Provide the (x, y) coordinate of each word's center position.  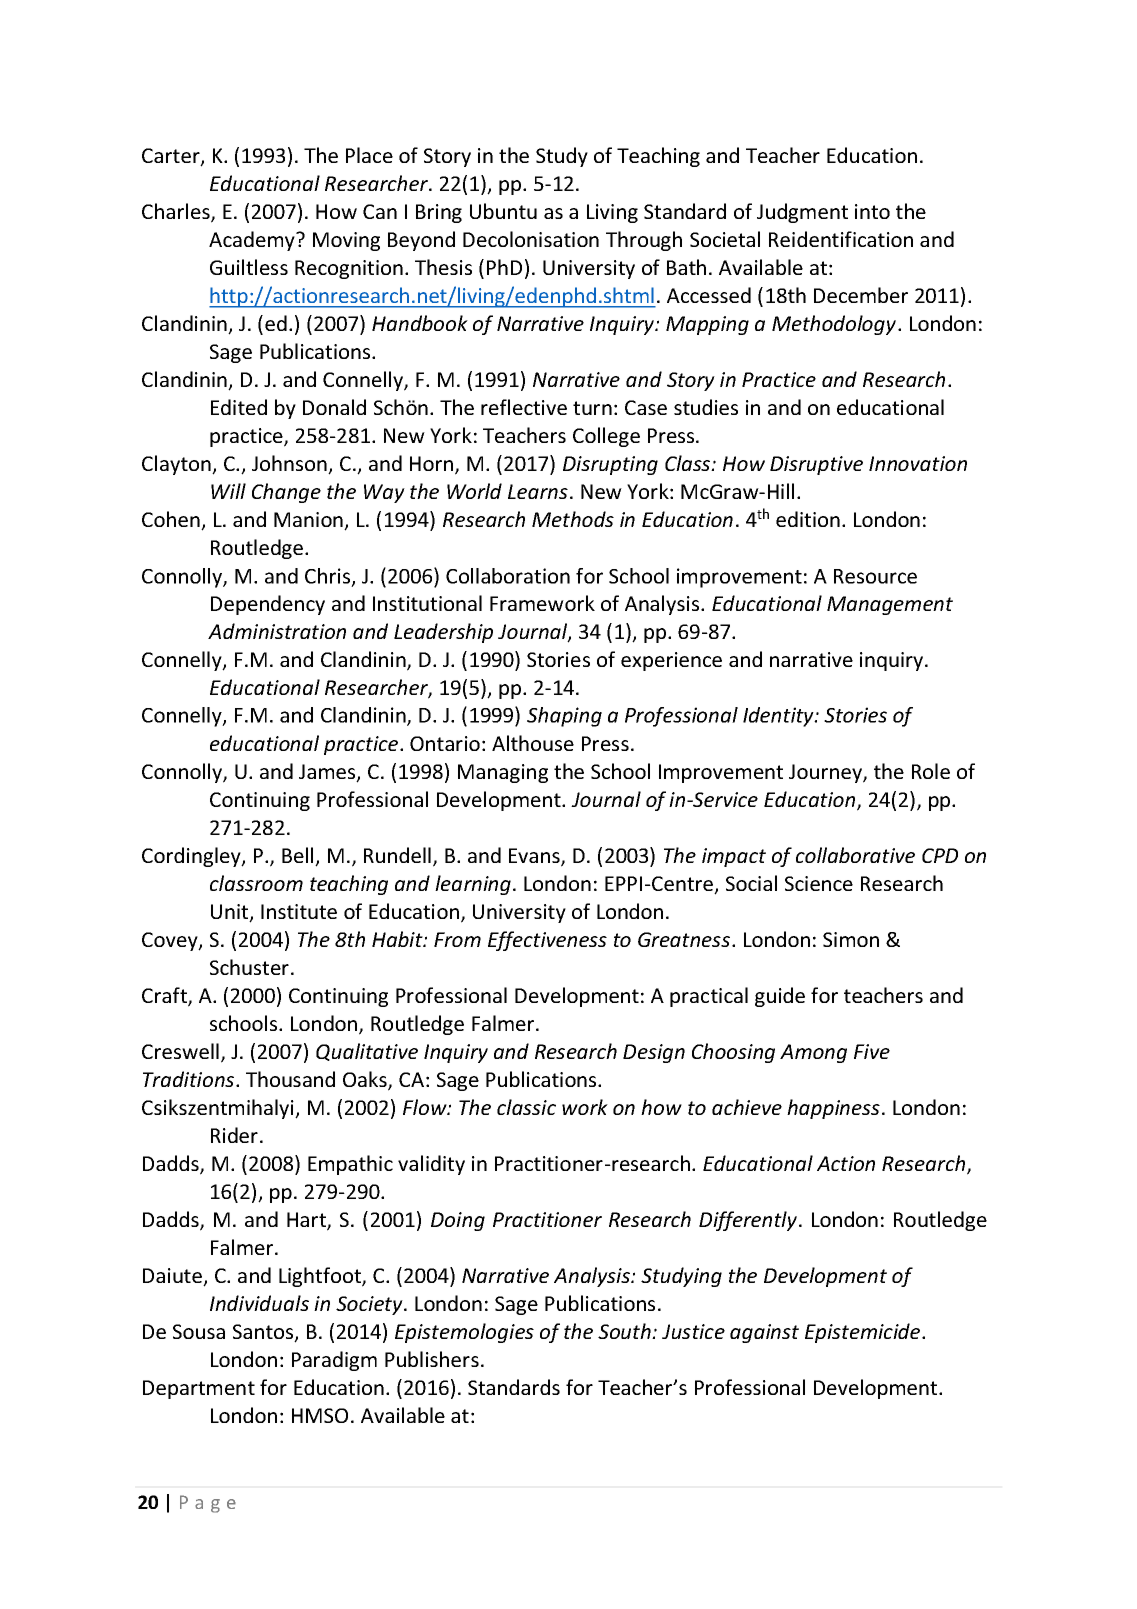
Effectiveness (547, 941)
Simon (851, 939)
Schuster (251, 967)
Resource (875, 576)
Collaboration (508, 576)
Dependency (268, 605)
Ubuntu (503, 211)
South (625, 1331)
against (764, 1333)
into (872, 211)
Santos (264, 1333)
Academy (253, 241)
